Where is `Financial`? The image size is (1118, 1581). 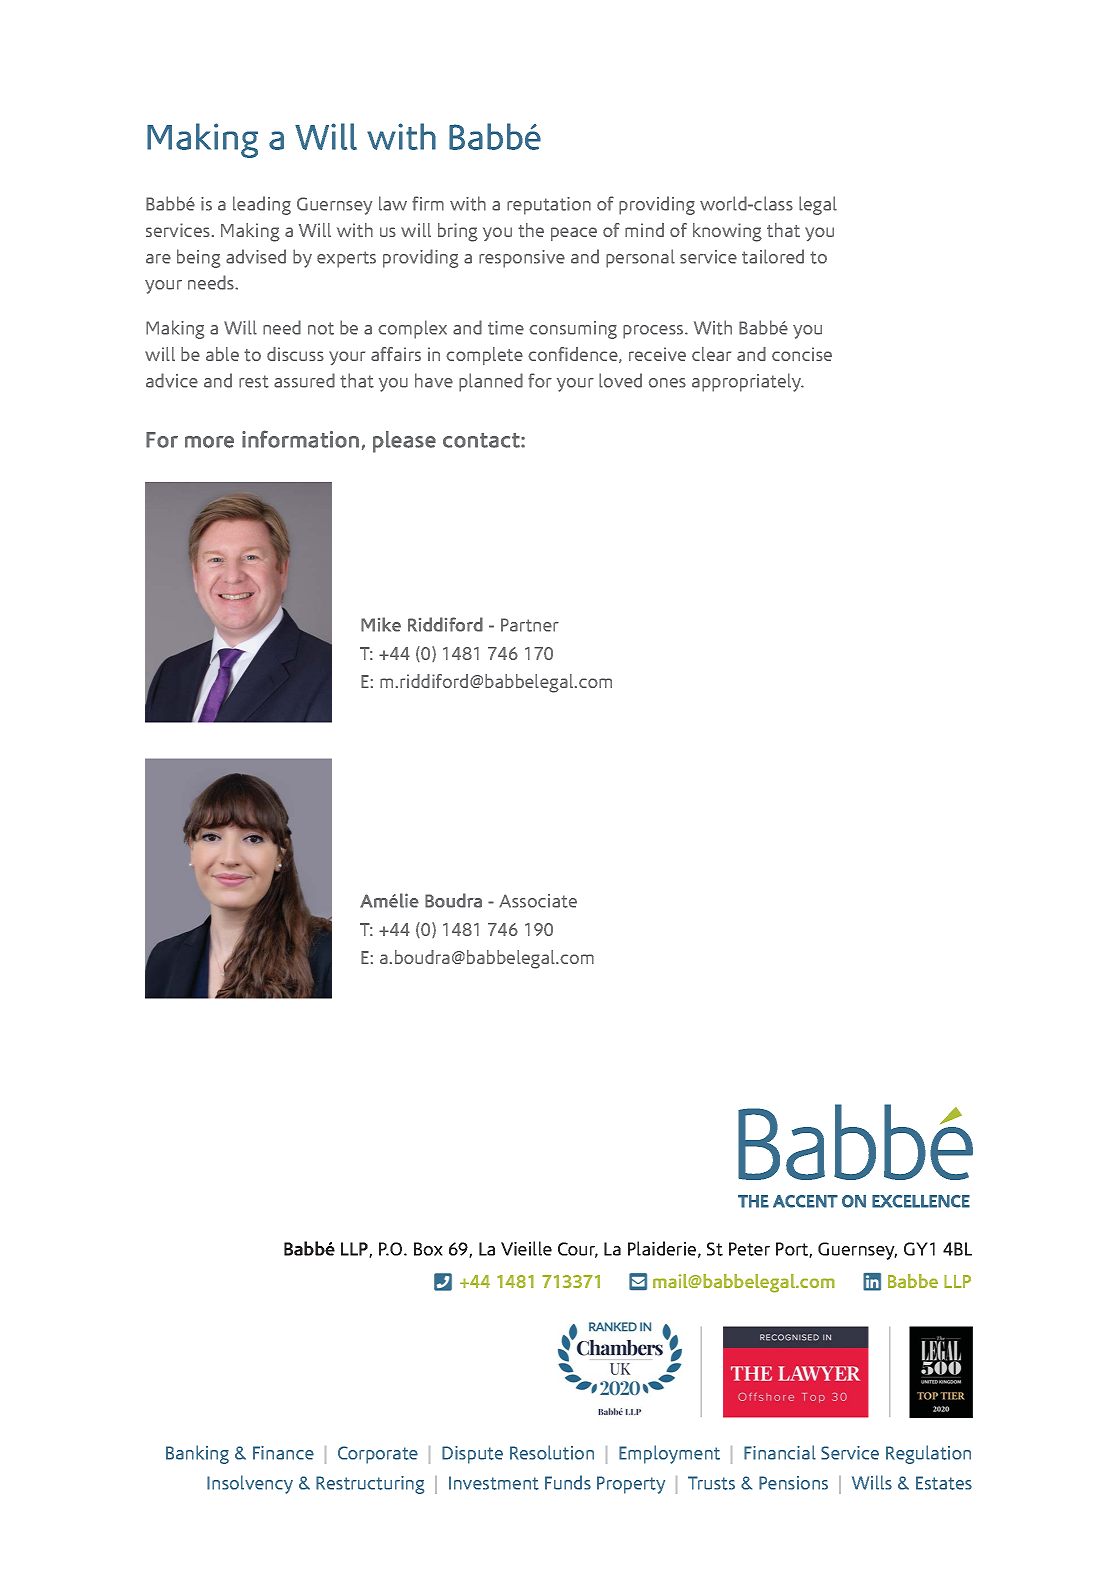 Financial is located at coordinates (780, 1452).
